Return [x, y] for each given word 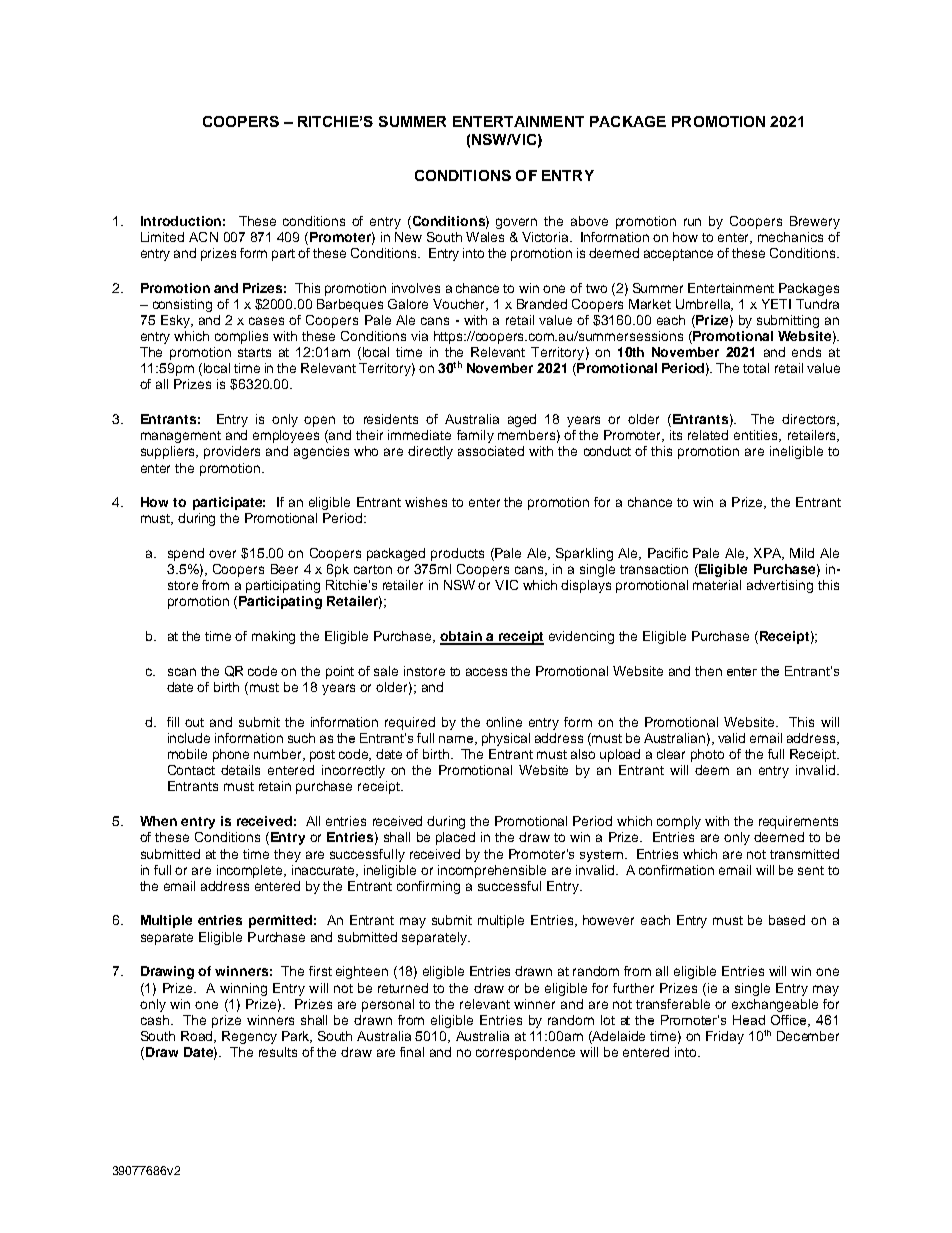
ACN [203, 237]
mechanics [790, 237]
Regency [249, 1037]
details [240, 770]
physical [506, 739]
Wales [485, 237]
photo [707, 755]
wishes [426, 502]
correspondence [525, 1053]
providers [232, 452]
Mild [802, 553]
